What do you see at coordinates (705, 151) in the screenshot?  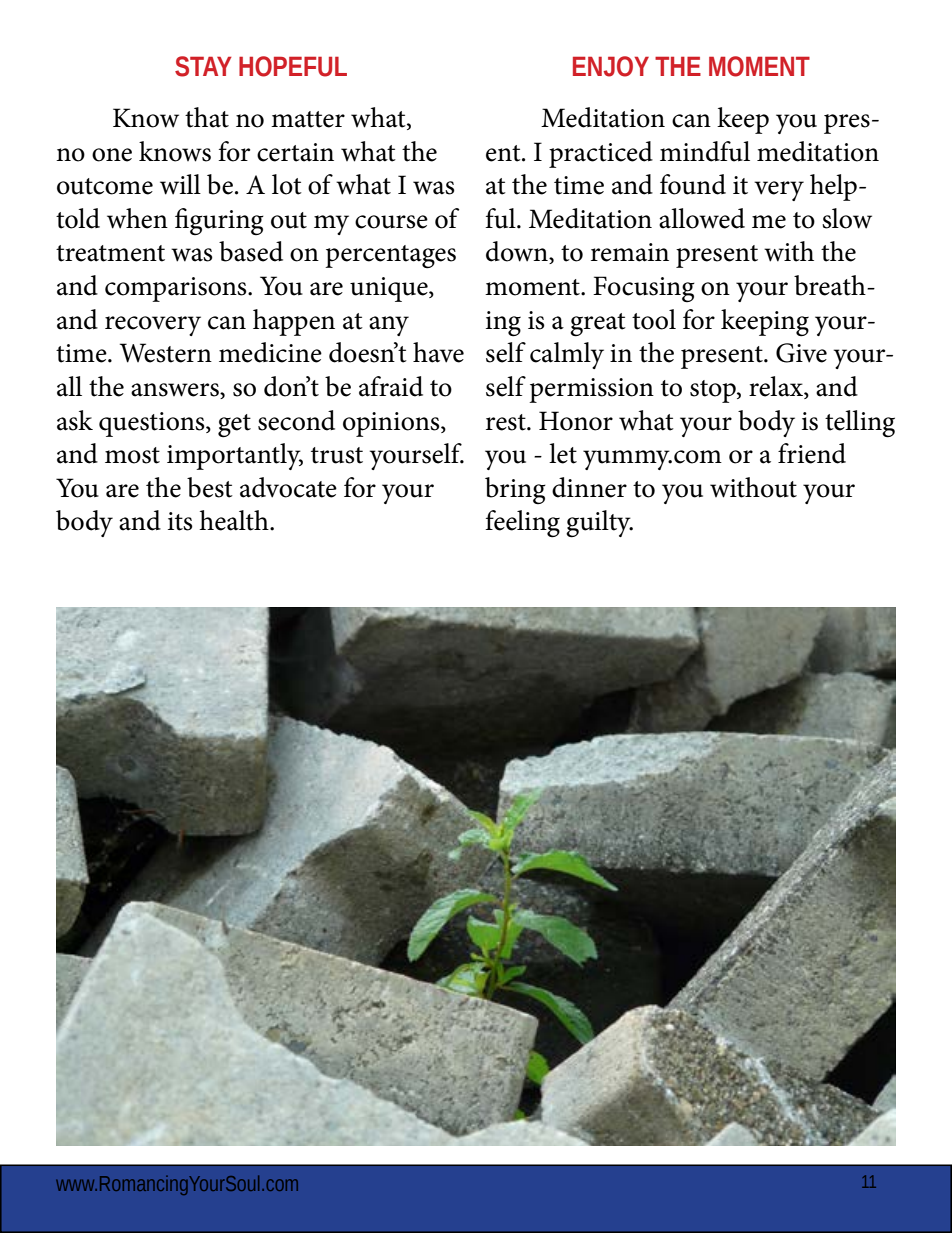 I see `mindful` at bounding box center [705, 151].
